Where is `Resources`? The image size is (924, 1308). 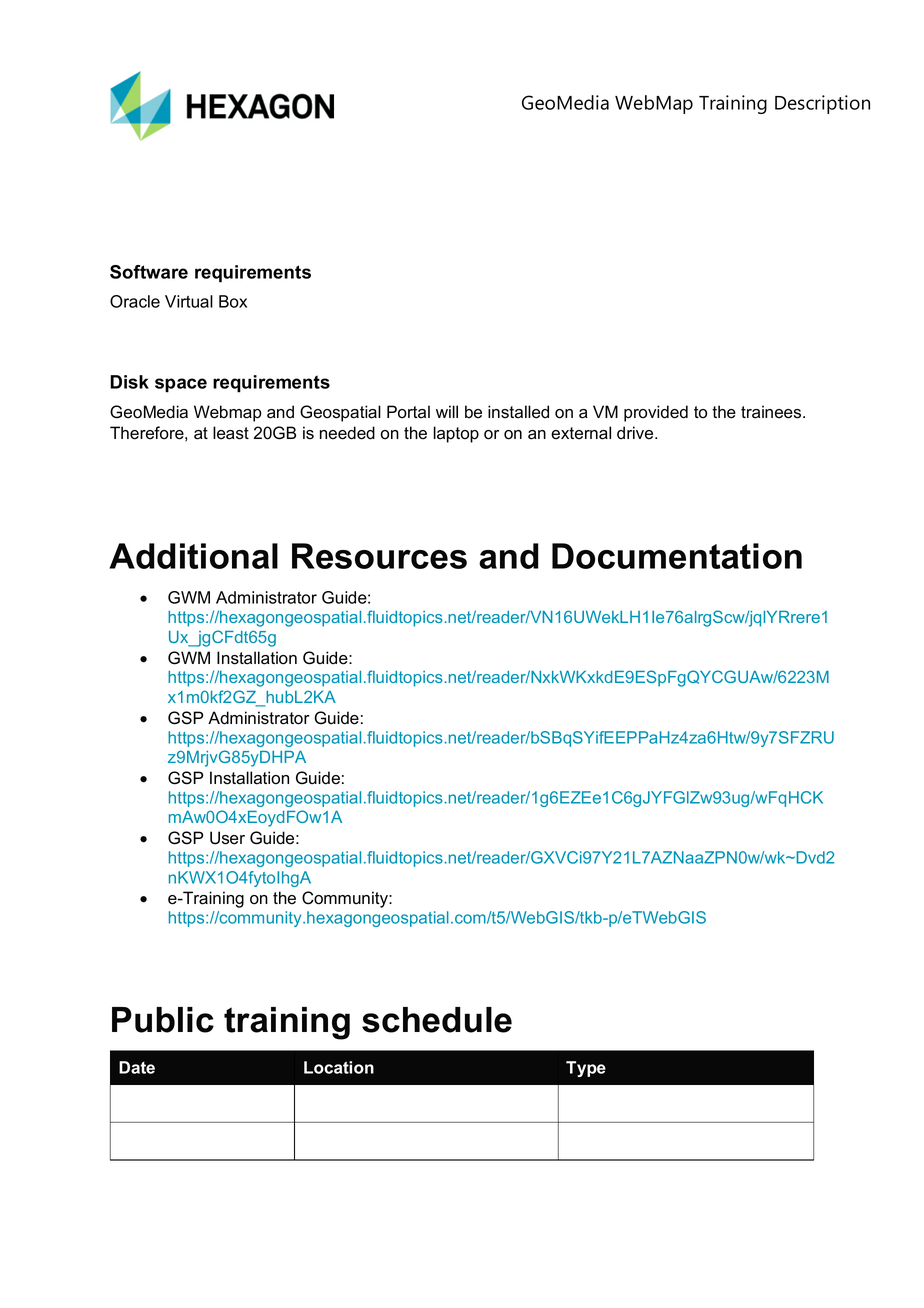 Resources is located at coordinates (379, 556).
